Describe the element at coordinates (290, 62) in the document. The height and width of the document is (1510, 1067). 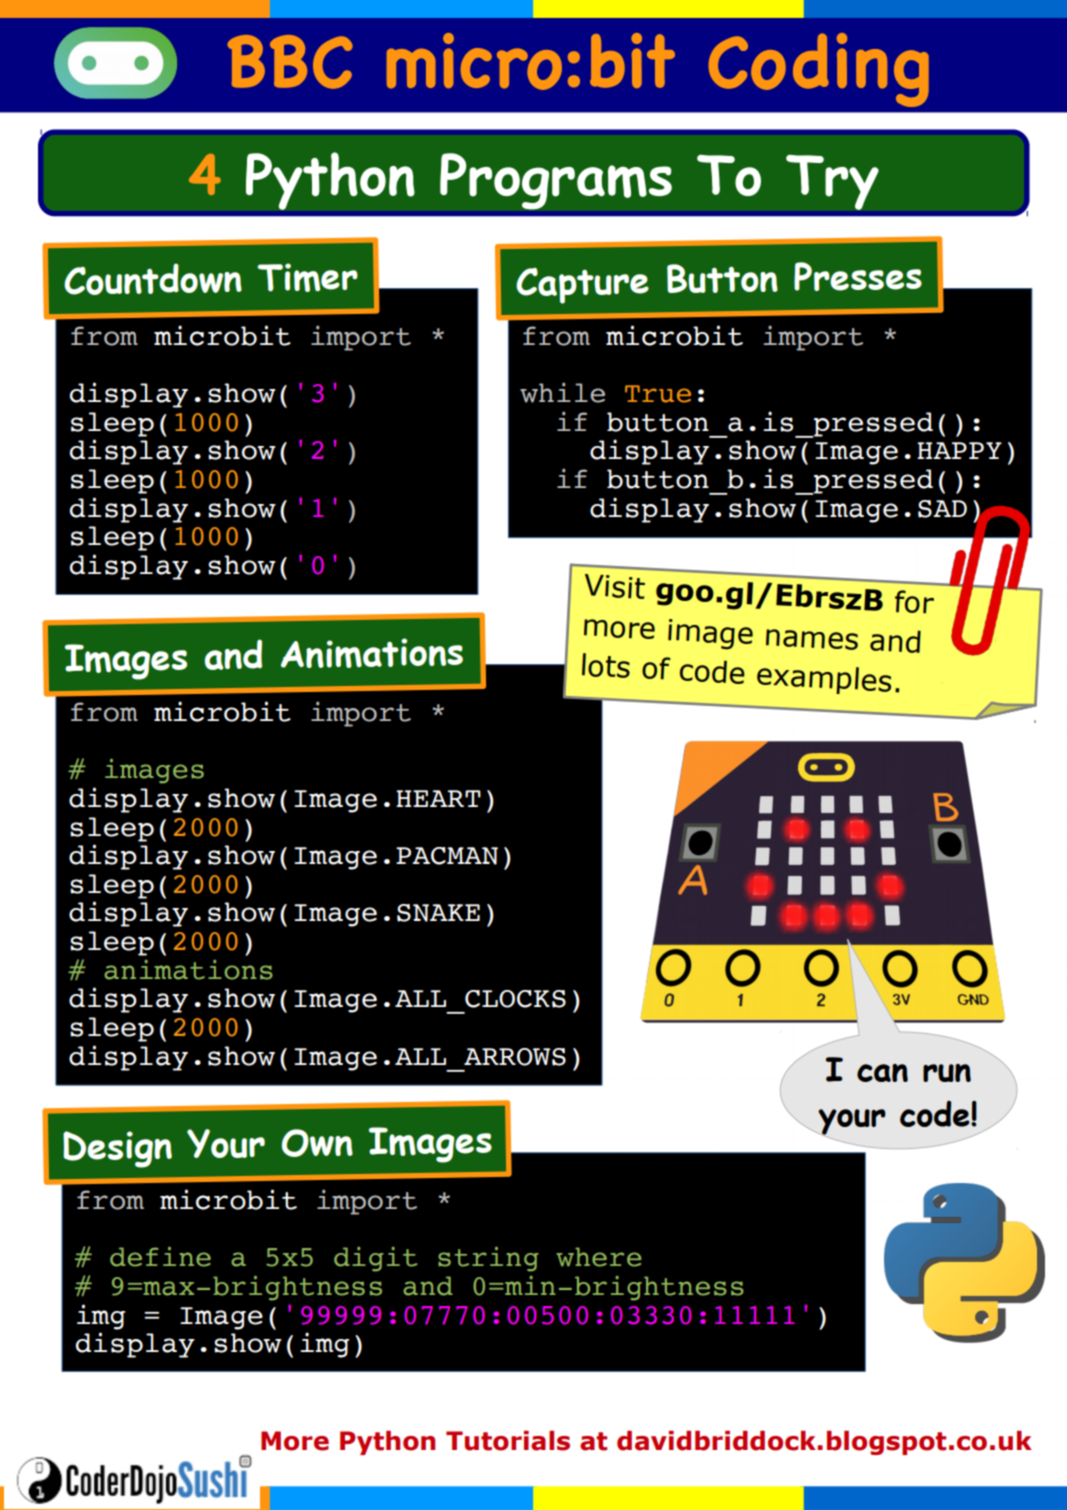
I see `BBC` at that location.
